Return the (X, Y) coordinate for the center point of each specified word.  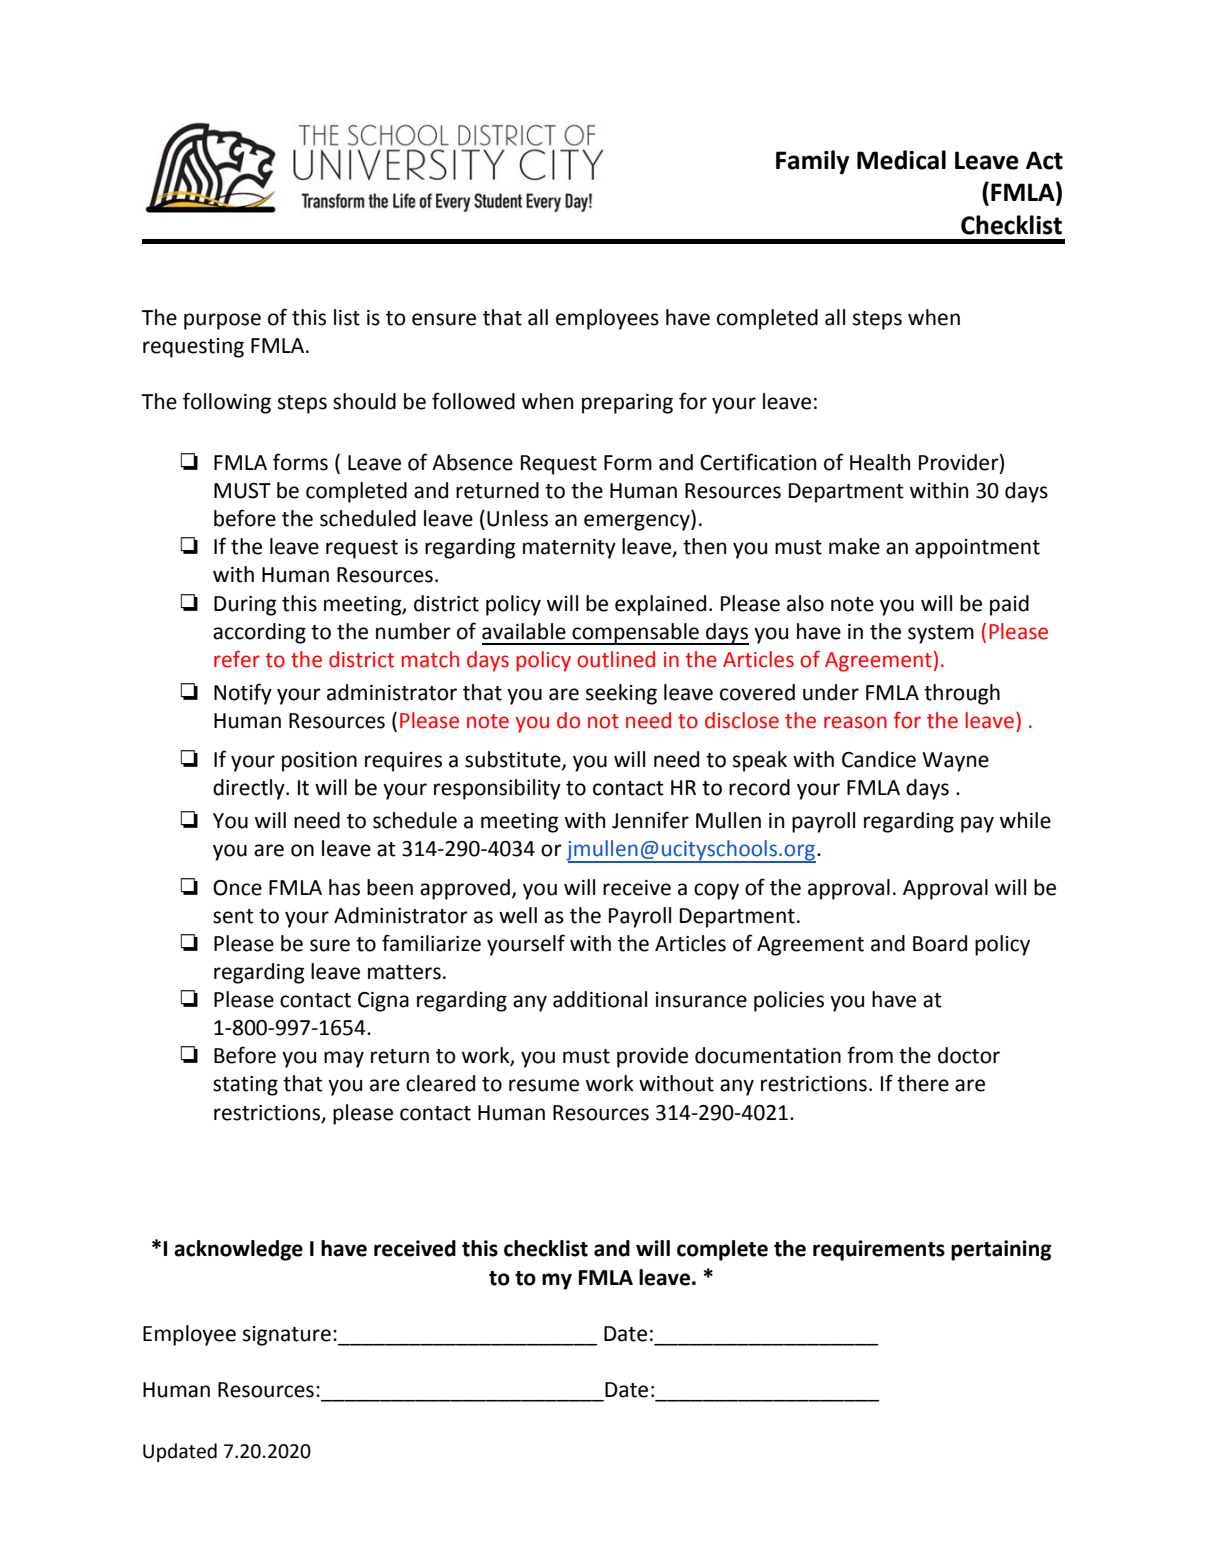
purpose (222, 321)
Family (812, 162)
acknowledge (238, 1250)
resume (544, 1085)
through (962, 694)
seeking (621, 694)
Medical (901, 160)
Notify (243, 694)
